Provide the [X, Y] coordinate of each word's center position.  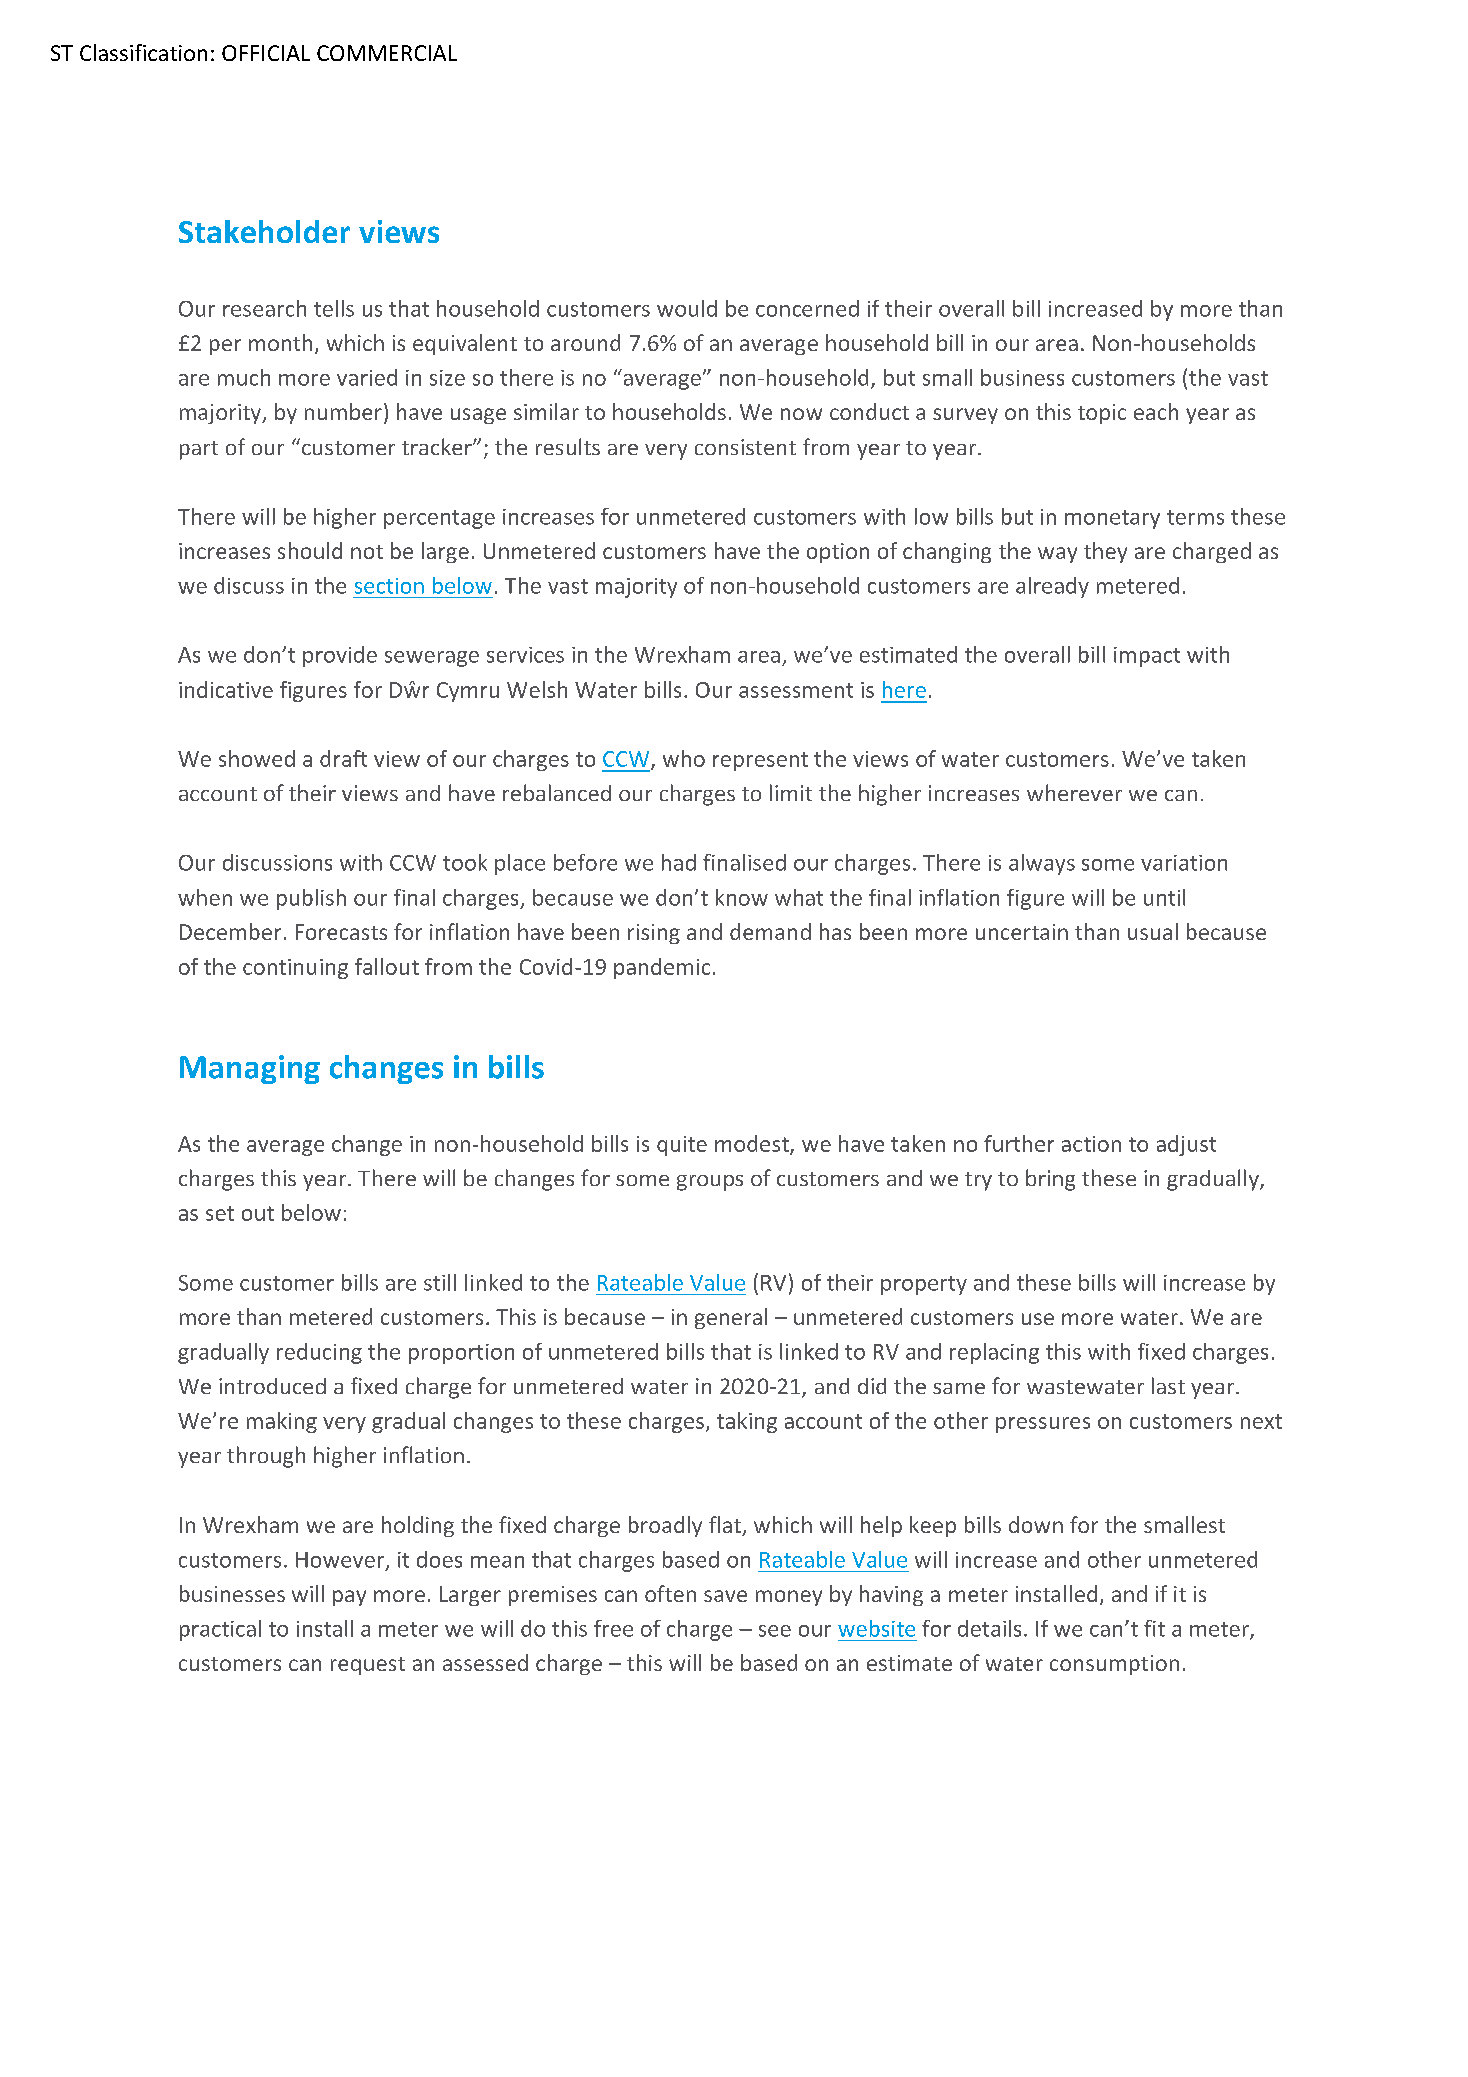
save [725, 1596]
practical [220, 1630]
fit [1154, 1628]
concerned [807, 308]
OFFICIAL [266, 53]
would [687, 308]
